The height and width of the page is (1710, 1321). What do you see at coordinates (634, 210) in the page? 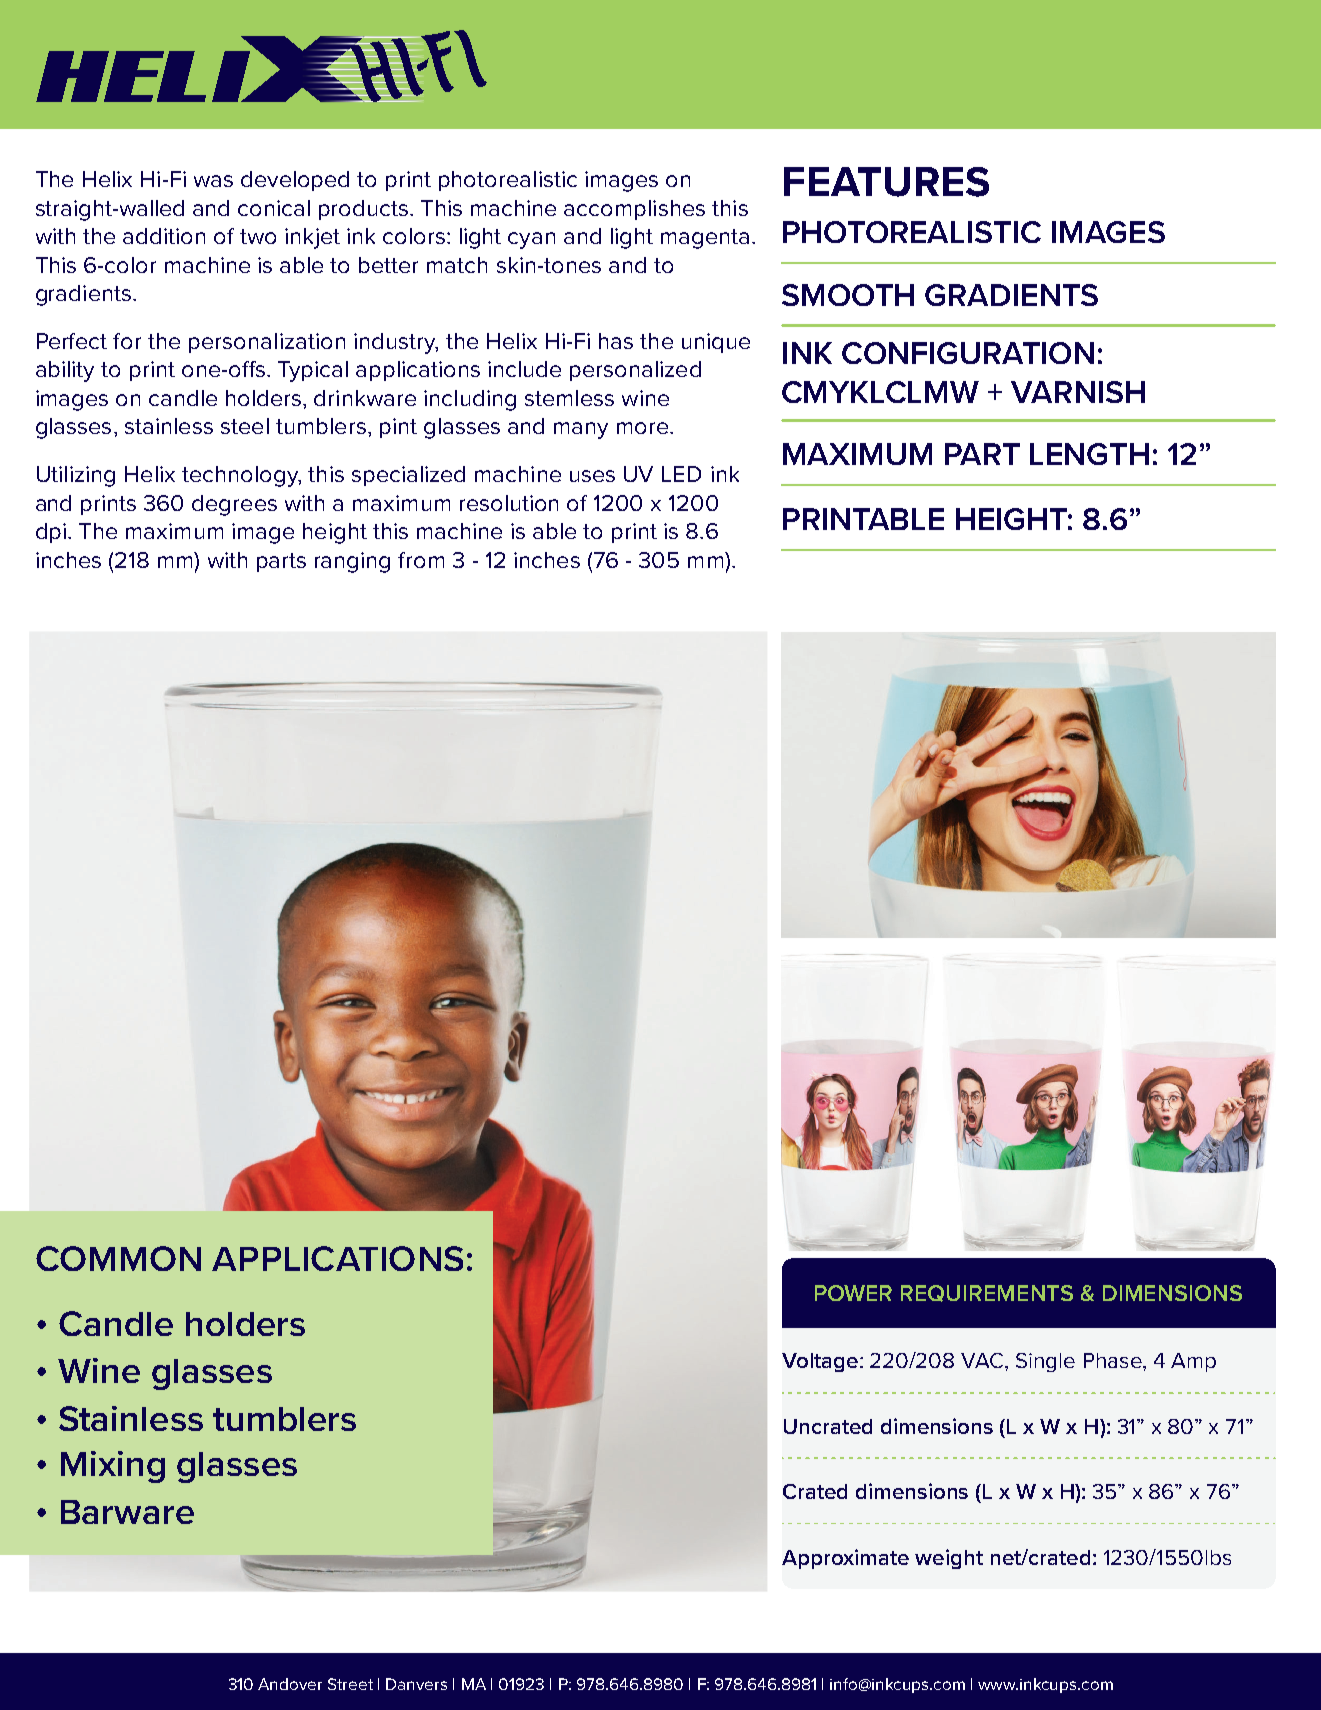
I see `accomplishes` at bounding box center [634, 210].
